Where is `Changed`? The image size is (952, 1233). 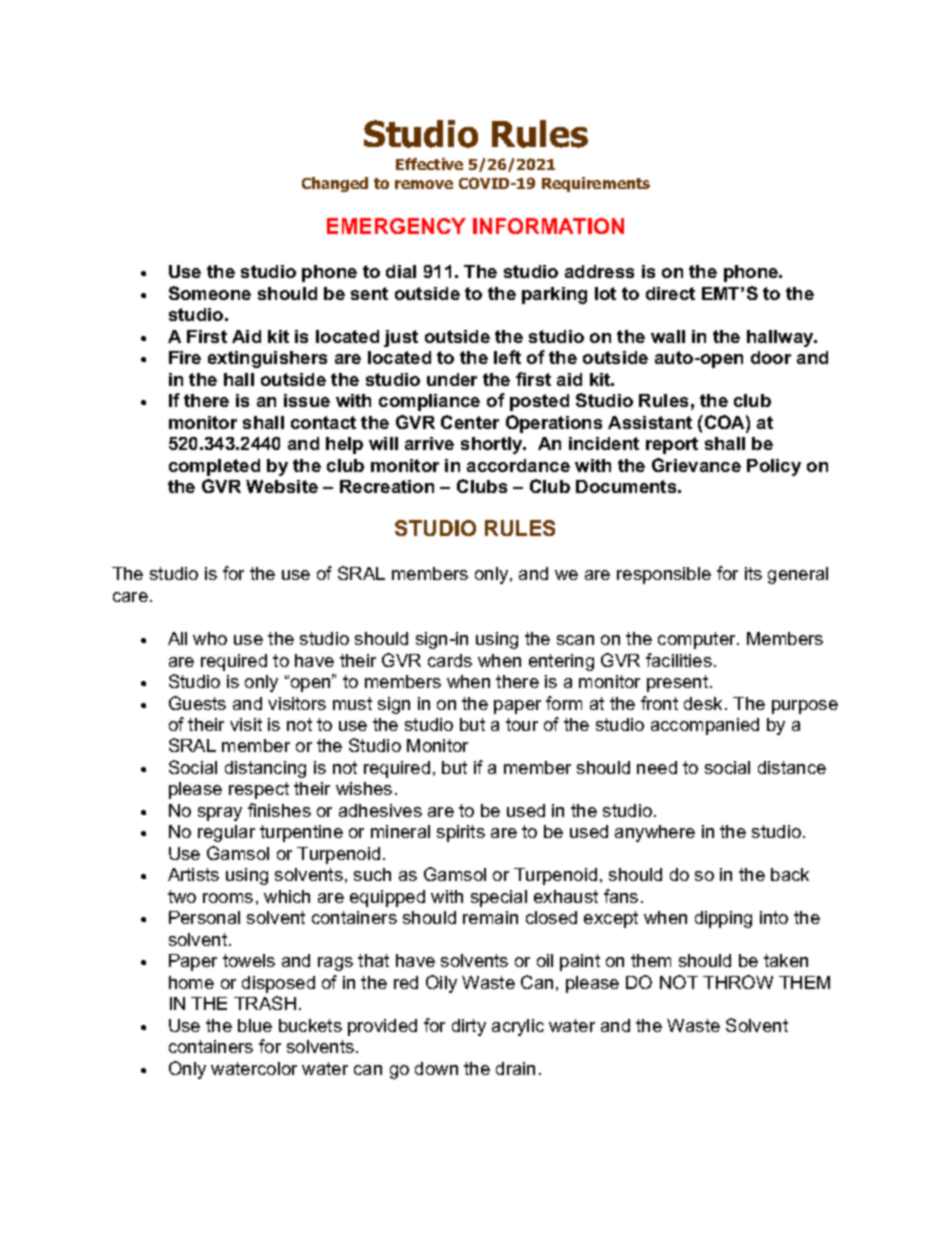 Changed is located at coordinates (335, 184).
